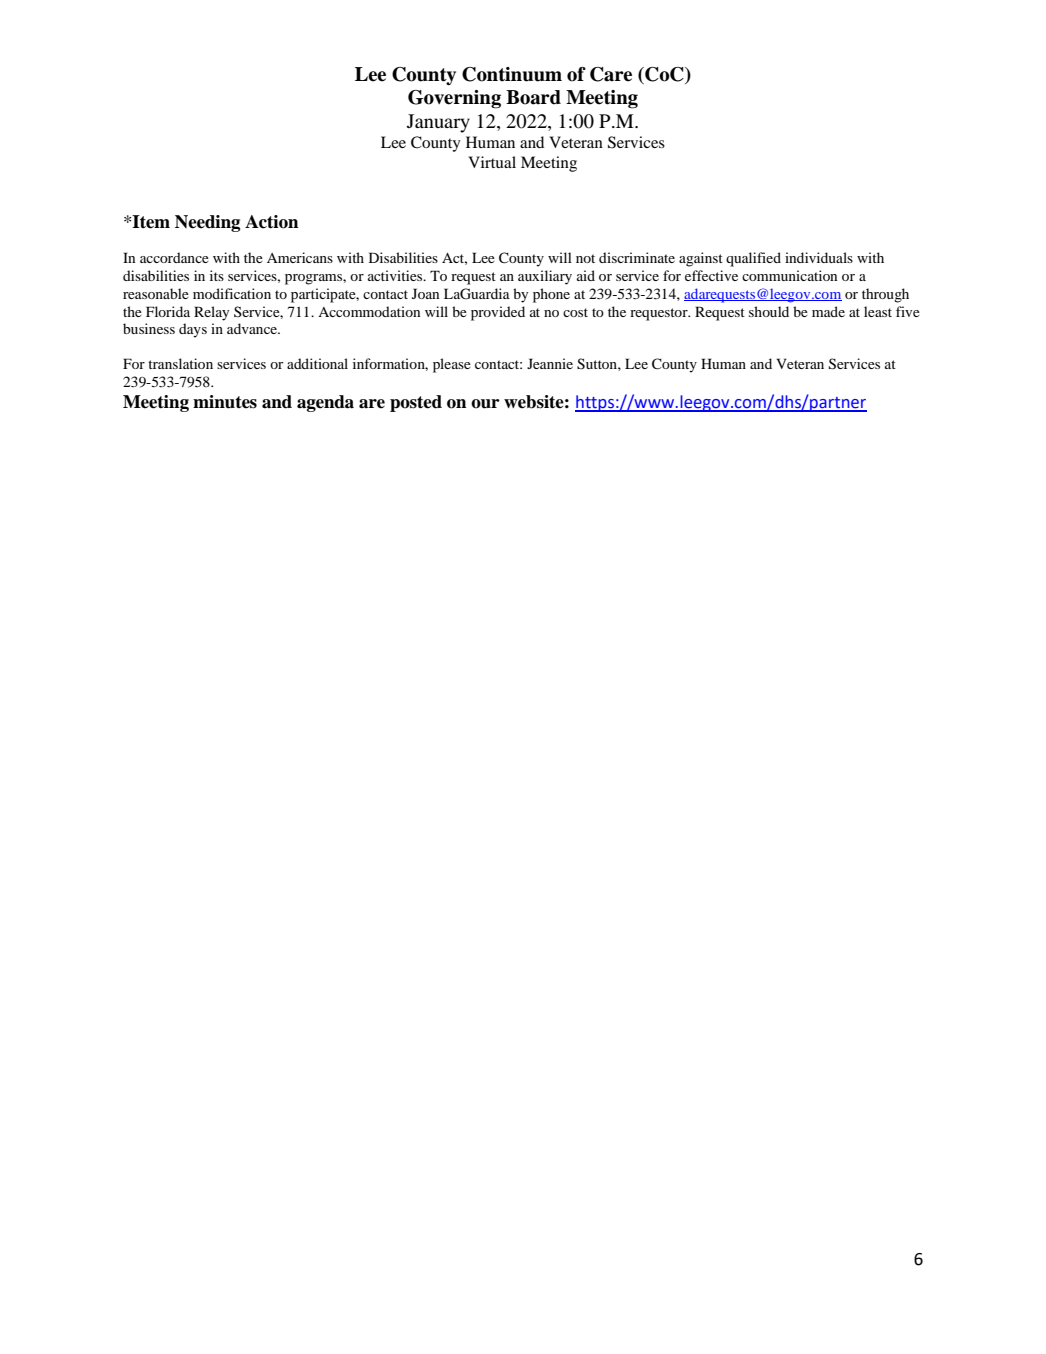 This screenshot has width=1046, height=1354. I want to click on Continuum, so click(512, 74).
